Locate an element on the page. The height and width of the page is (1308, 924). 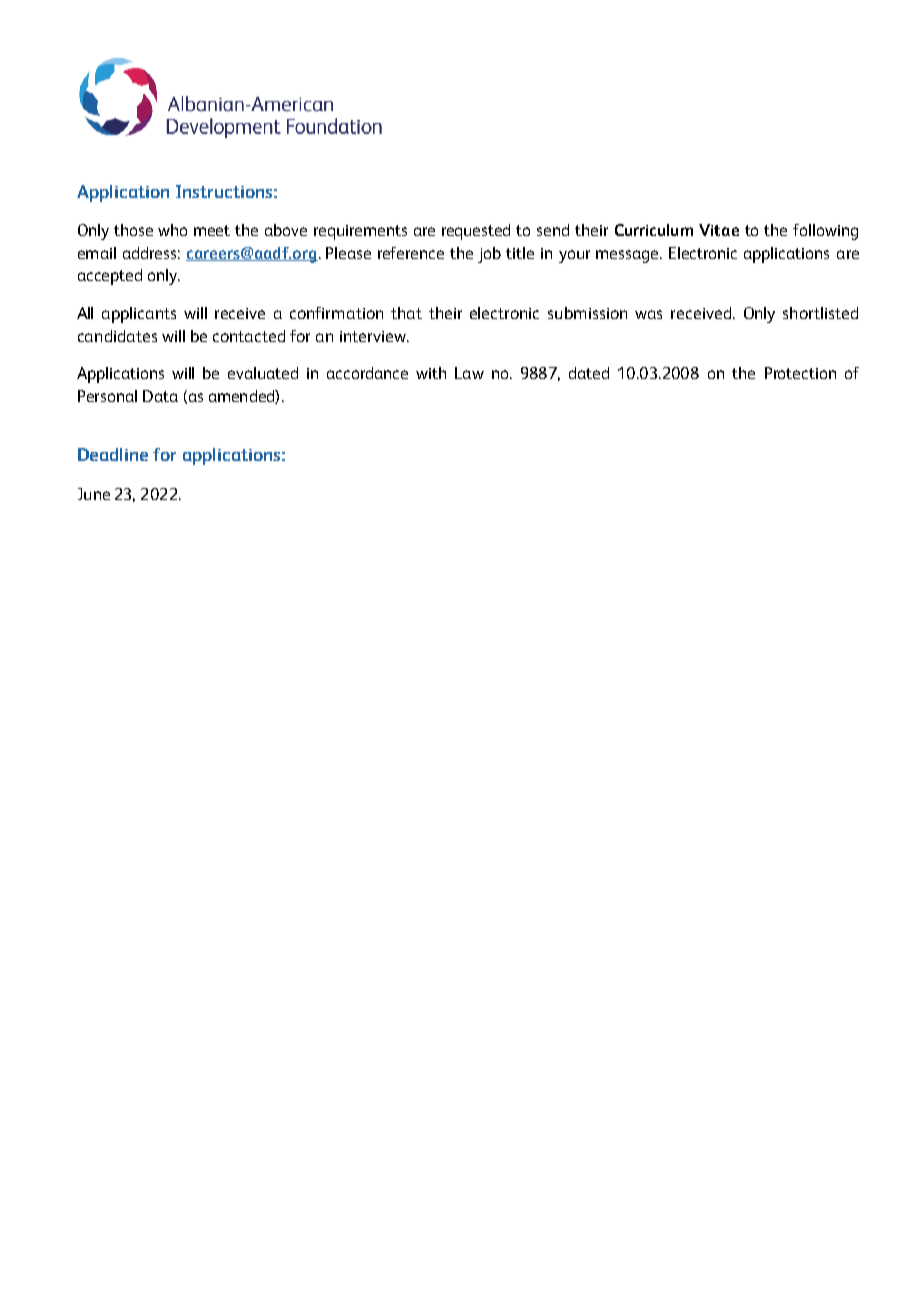
requested is located at coordinates (476, 232).
